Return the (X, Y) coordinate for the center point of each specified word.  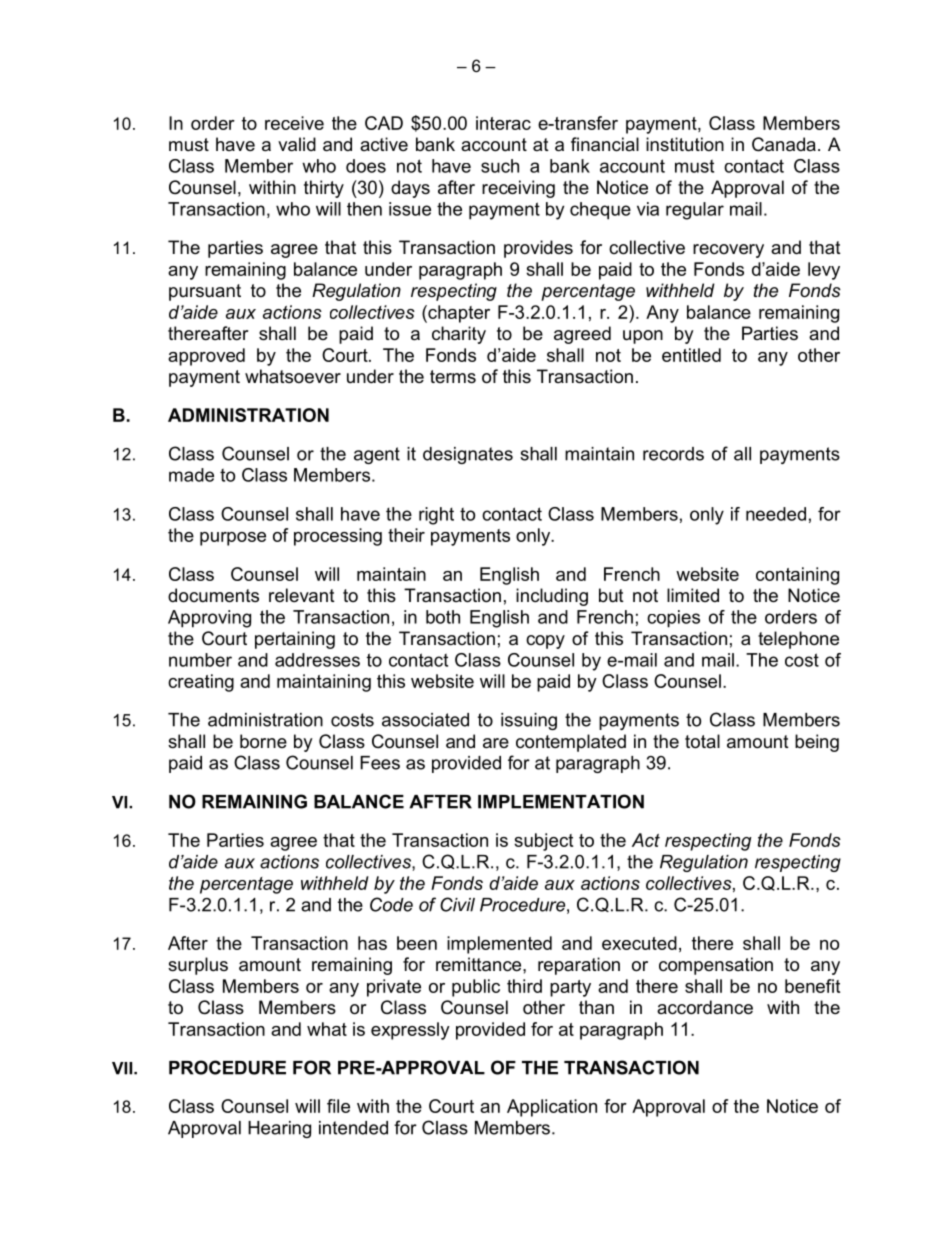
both (443, 617)
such (500, 166)
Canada (784, 144)
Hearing (279, 1129)
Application (552, 1108)
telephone (798, 640)
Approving (209, 619)
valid (297, 144)
